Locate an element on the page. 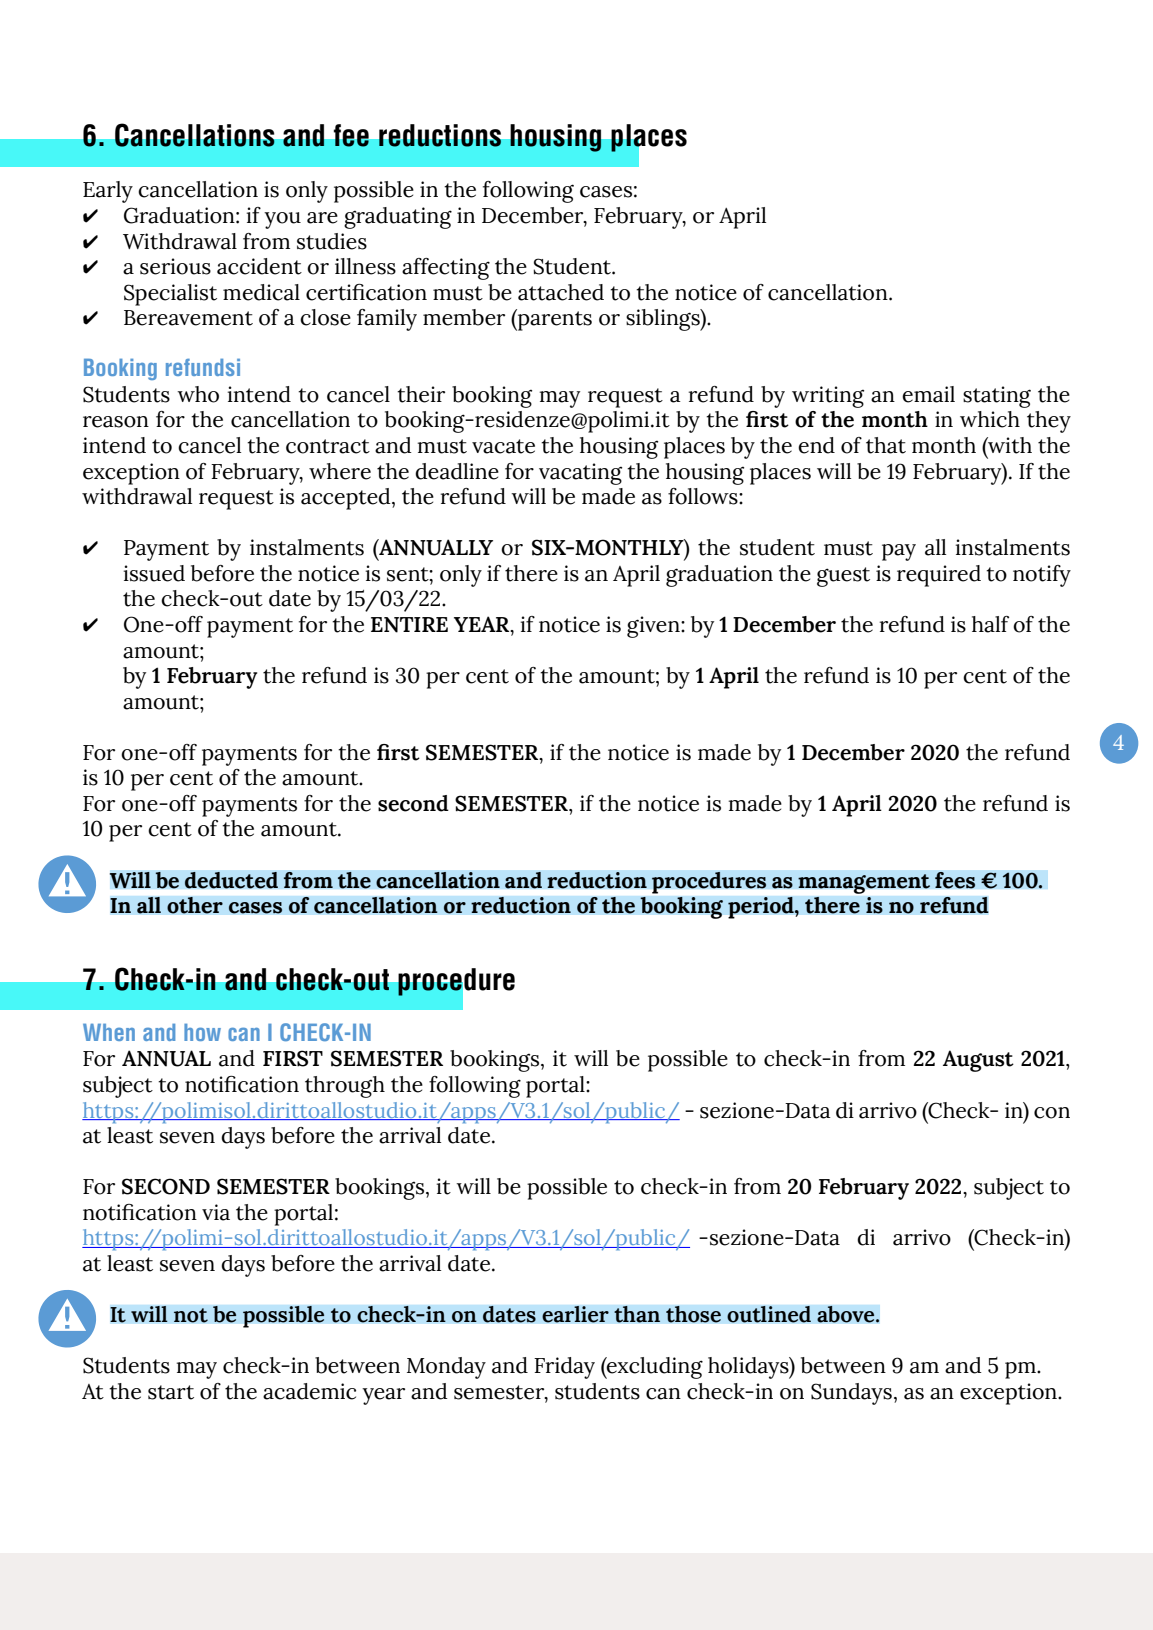  start is located at coordinates (171, 1392).
